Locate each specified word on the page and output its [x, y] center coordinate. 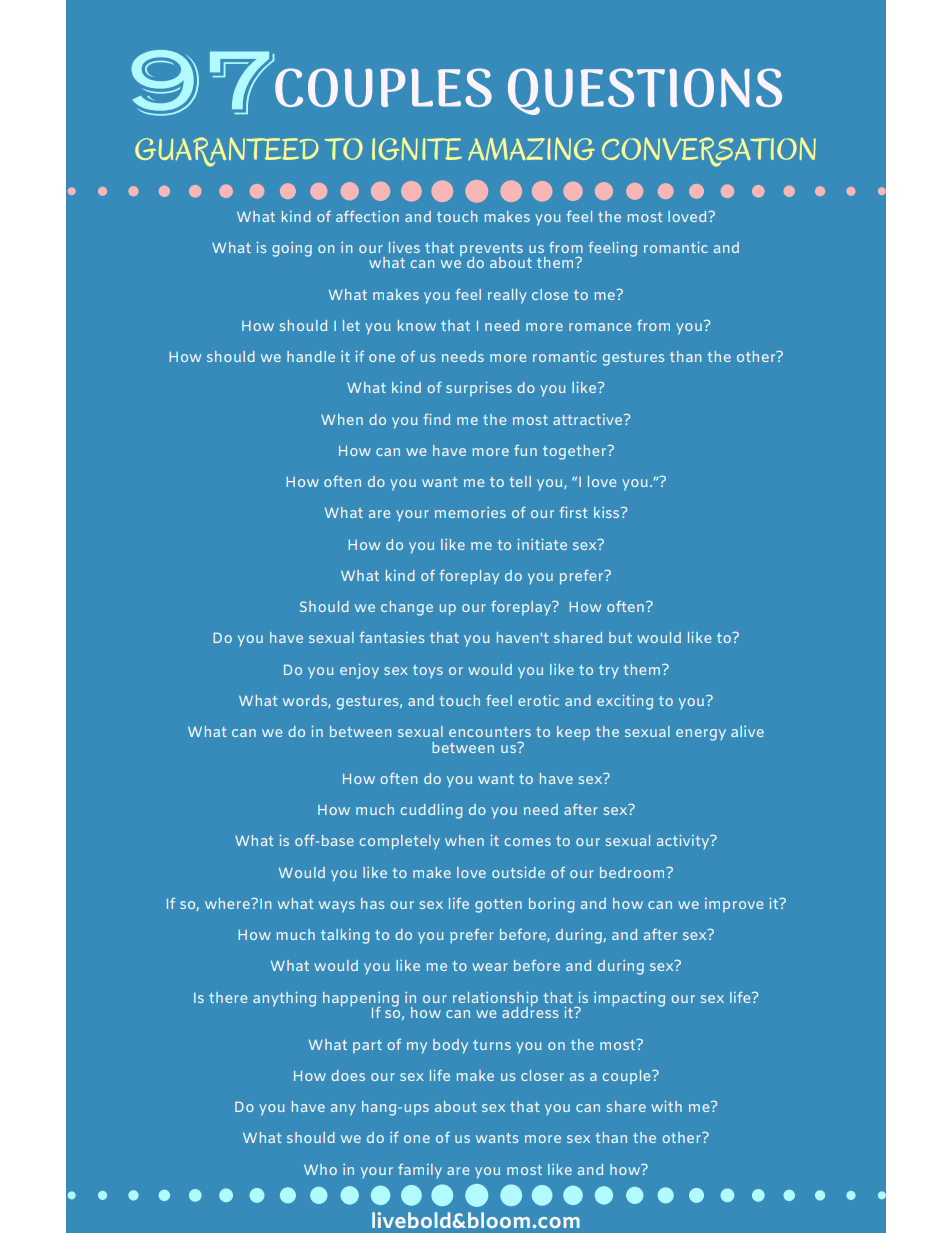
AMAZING [531, 149]
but [620, 637]
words [306, 701]
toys [428, 672]
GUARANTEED [227, 152]
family [420, 1171]
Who [320, 1169]
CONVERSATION [709, 152]
